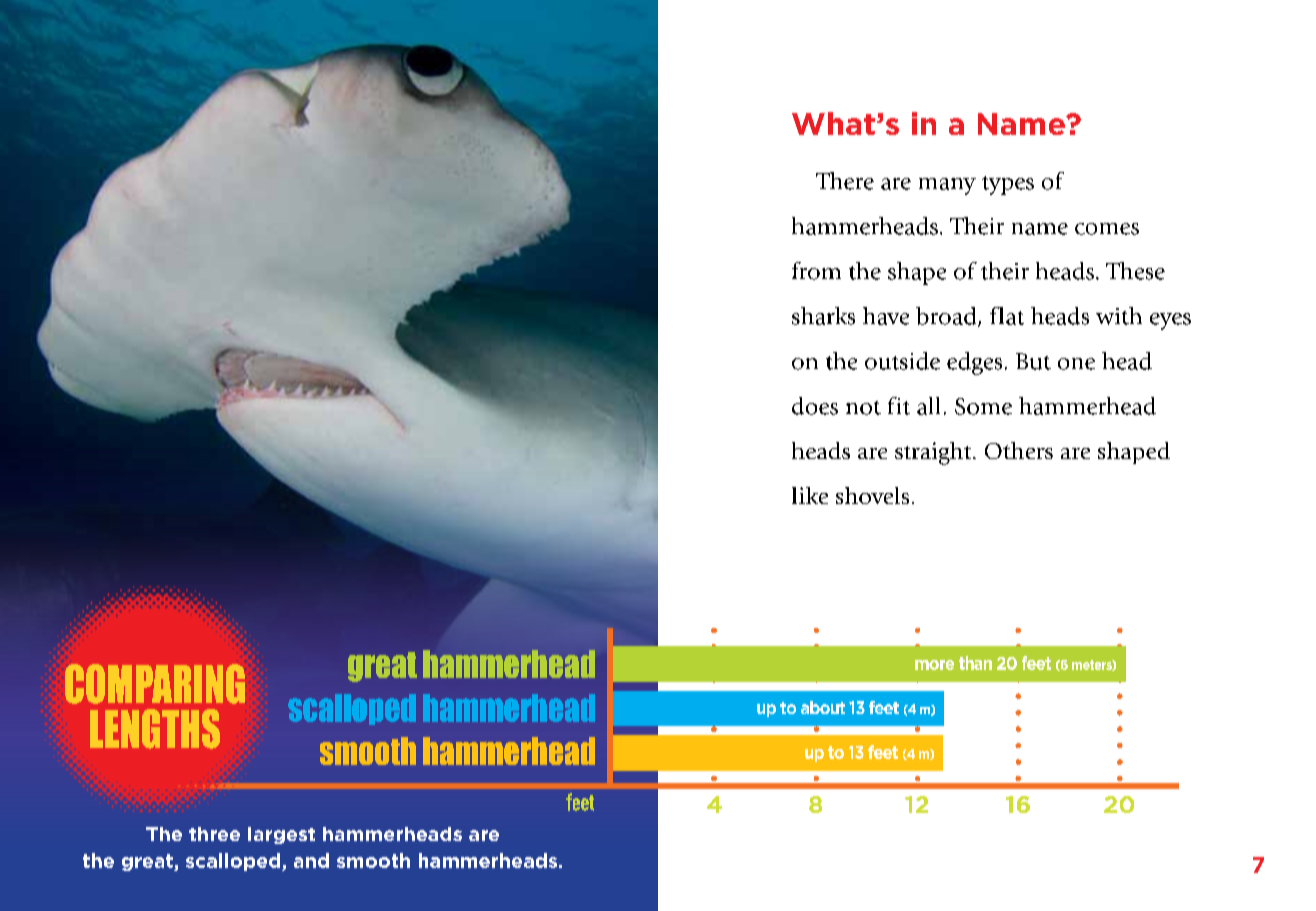 The width and height of the screenshot is (1316, 911). What do you see at coordinates (1019, 450) in the screenshot?
I see `Others` at bounding box center [1019, 450].
